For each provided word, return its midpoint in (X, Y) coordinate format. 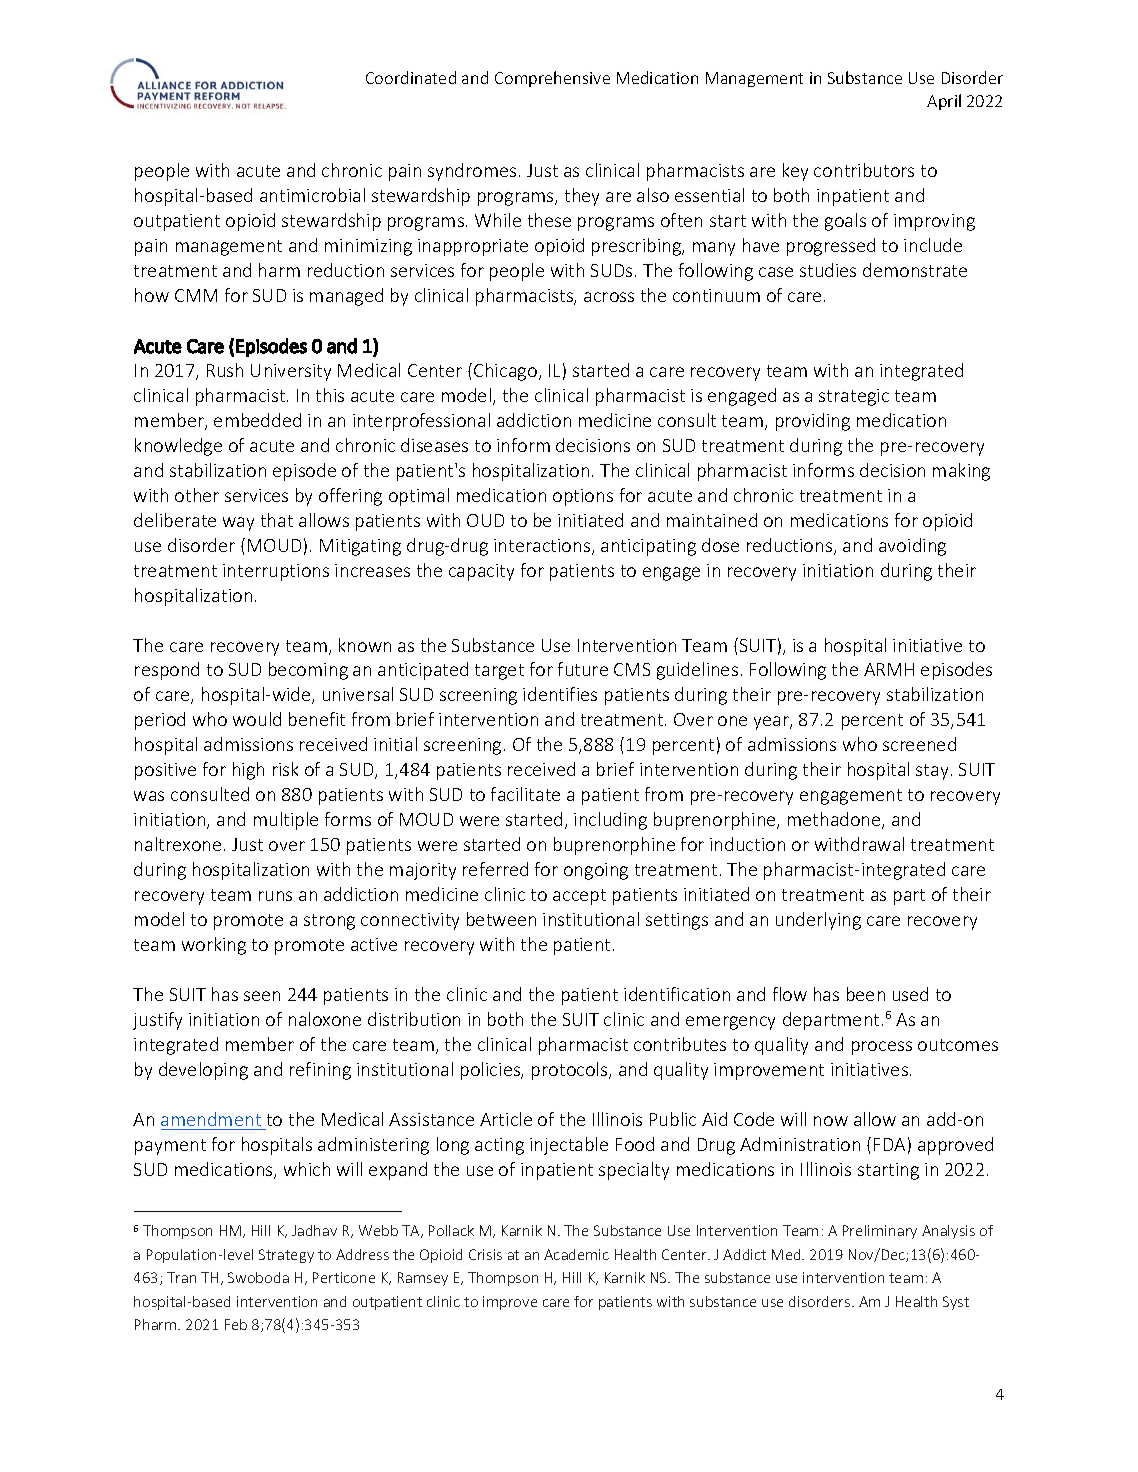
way (238, 524)
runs (275, 896)
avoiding (912, 547)
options (583, 497)
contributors (864, 170)
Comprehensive (552, 79)
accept (579, 897)
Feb (236, 1324)
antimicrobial (312, 195)
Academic (576, 1254)
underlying (818, 921)
